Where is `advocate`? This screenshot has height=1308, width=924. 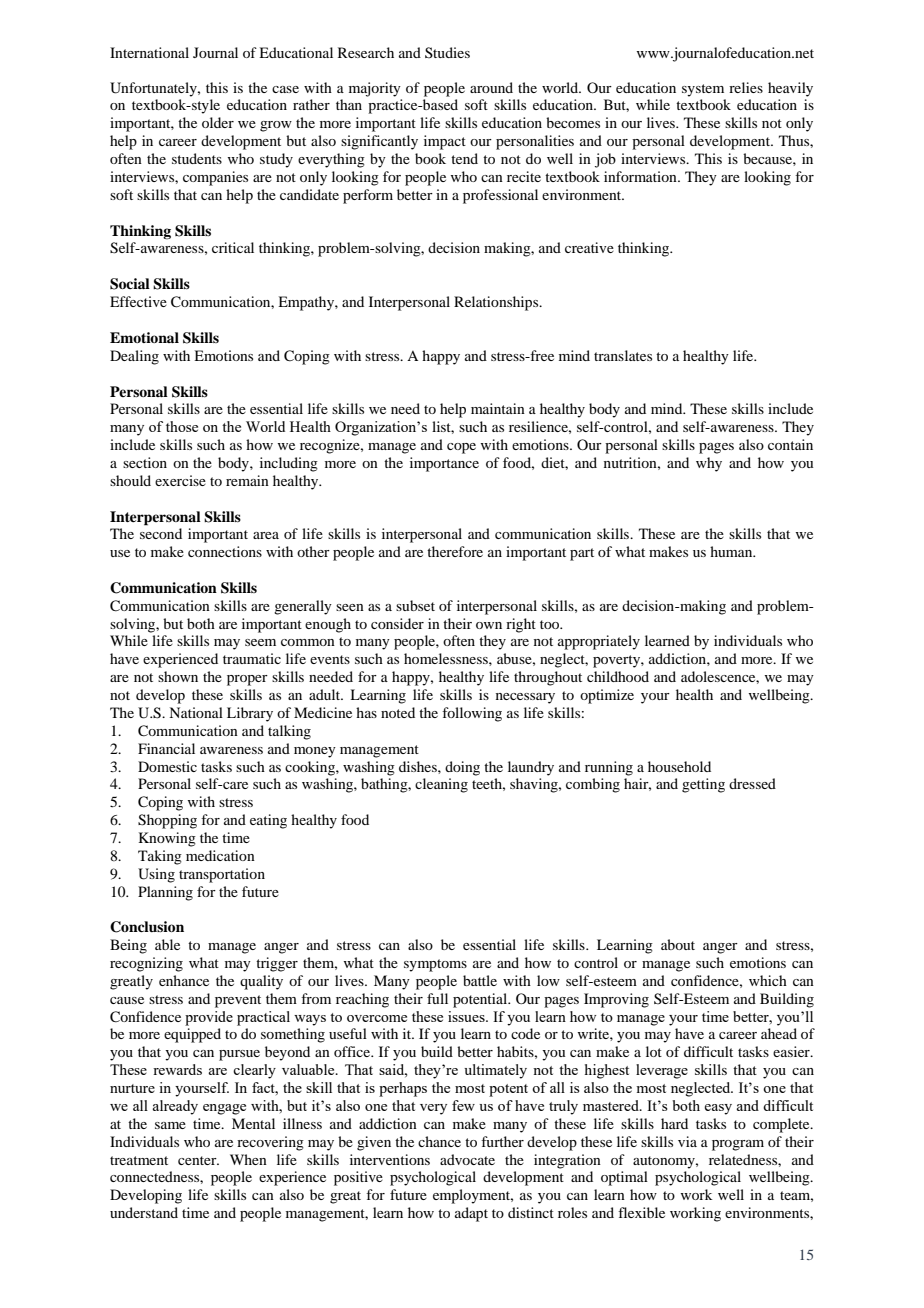
advocate is located at coordinates (467, 1159).
